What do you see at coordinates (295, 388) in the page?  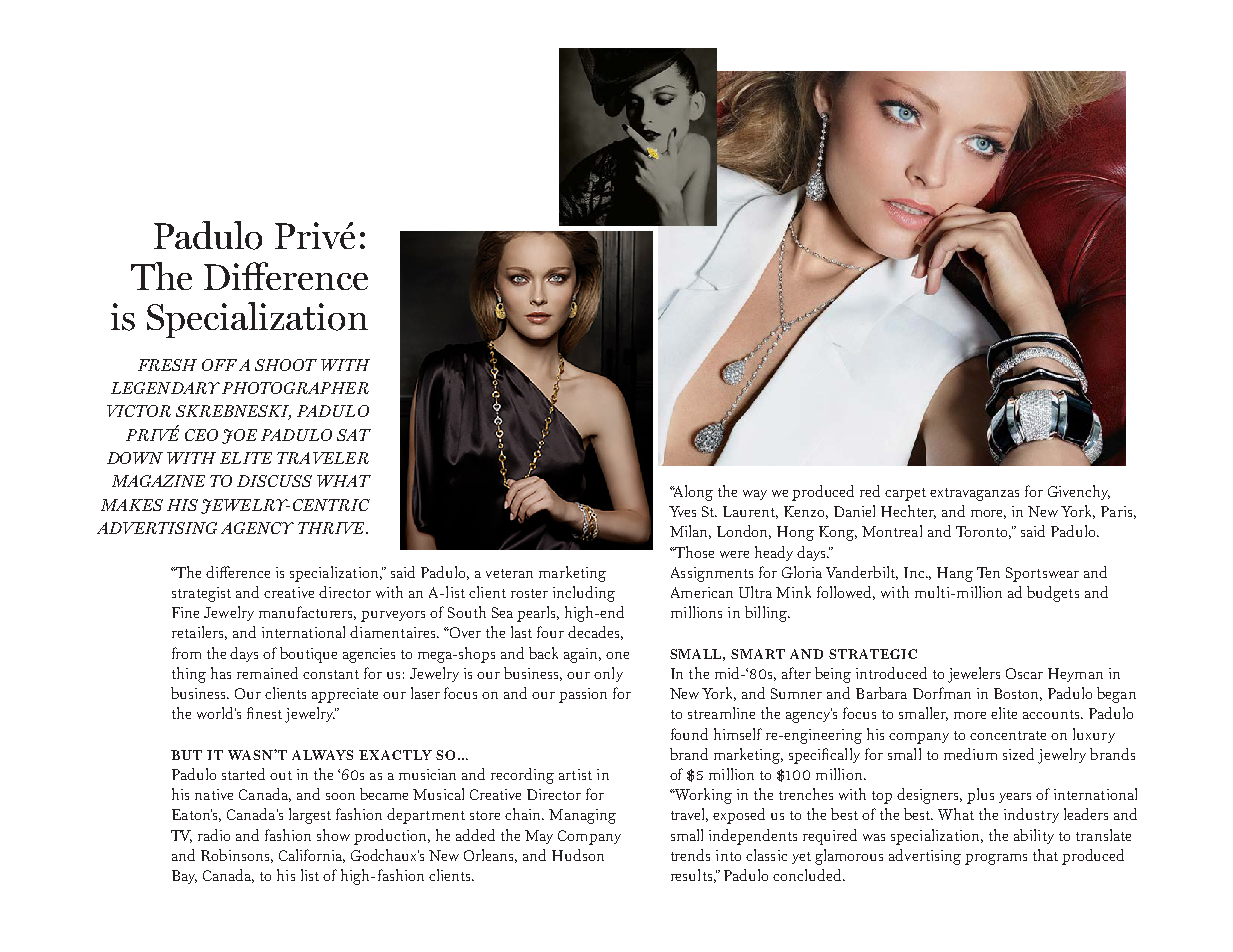 I see `PHOTOGRAPHER` at bounding box center [295, 388].
